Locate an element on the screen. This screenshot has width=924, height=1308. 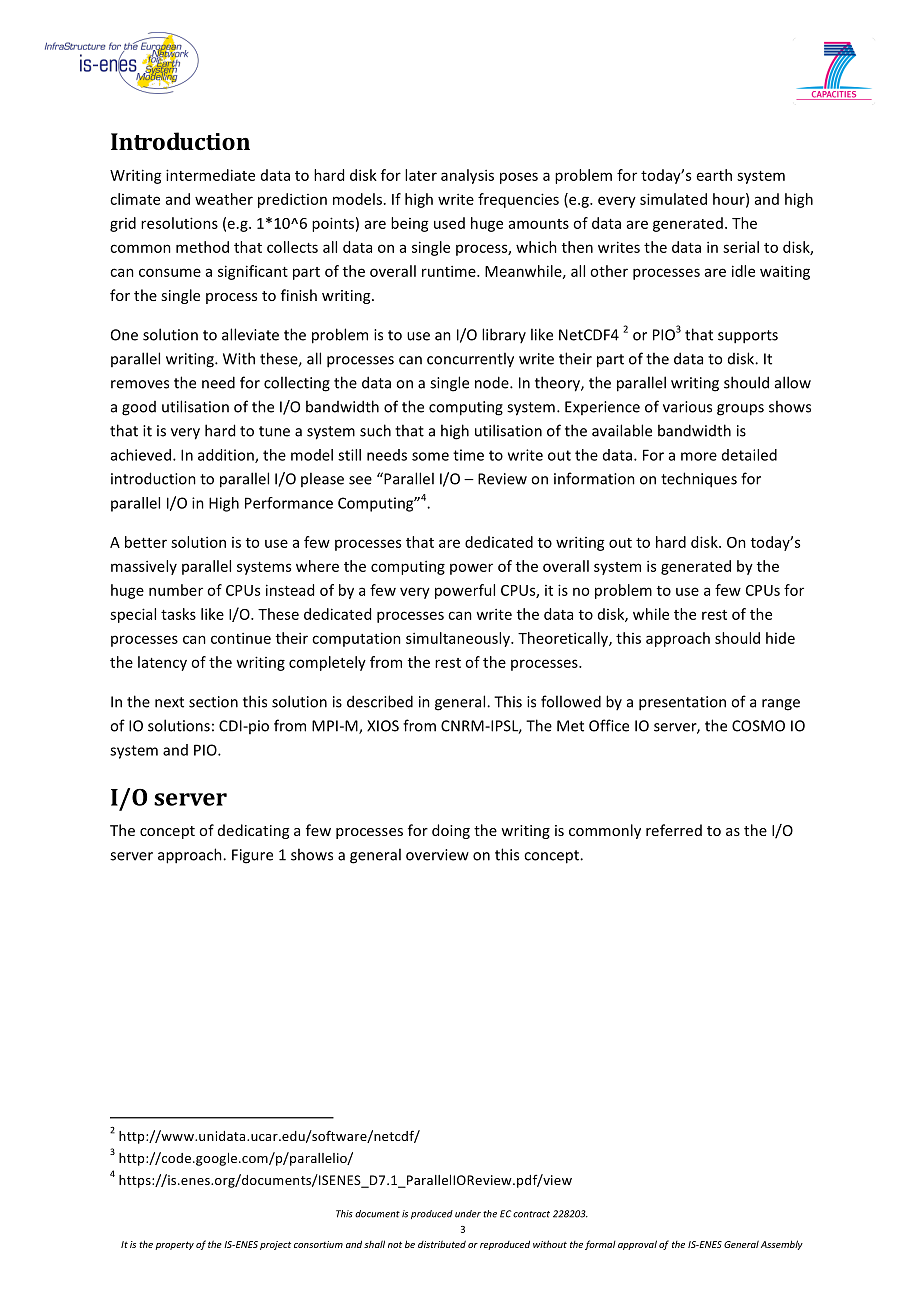
doing is located at coordinates (451, 831).
